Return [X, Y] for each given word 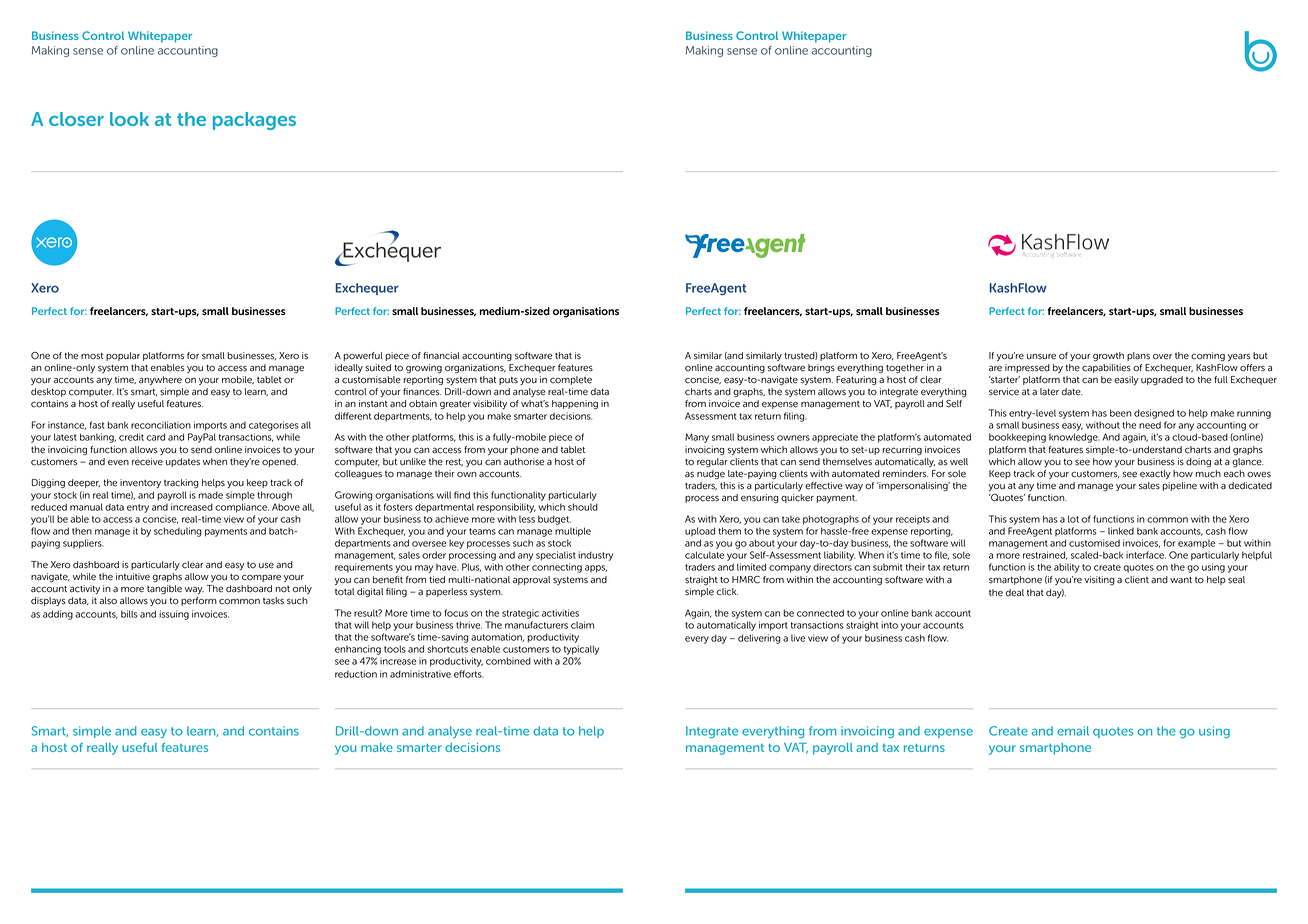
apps [596, 569]
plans [1138, 356]
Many [697, 438]
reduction [356, 674]
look [129, 119]
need [1150, 425]
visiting [1099, 580]
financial [441, 356]
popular [123, 356]
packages [254, 121]
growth [1108, 356]
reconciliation [161, 425]
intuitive [133, 577]
